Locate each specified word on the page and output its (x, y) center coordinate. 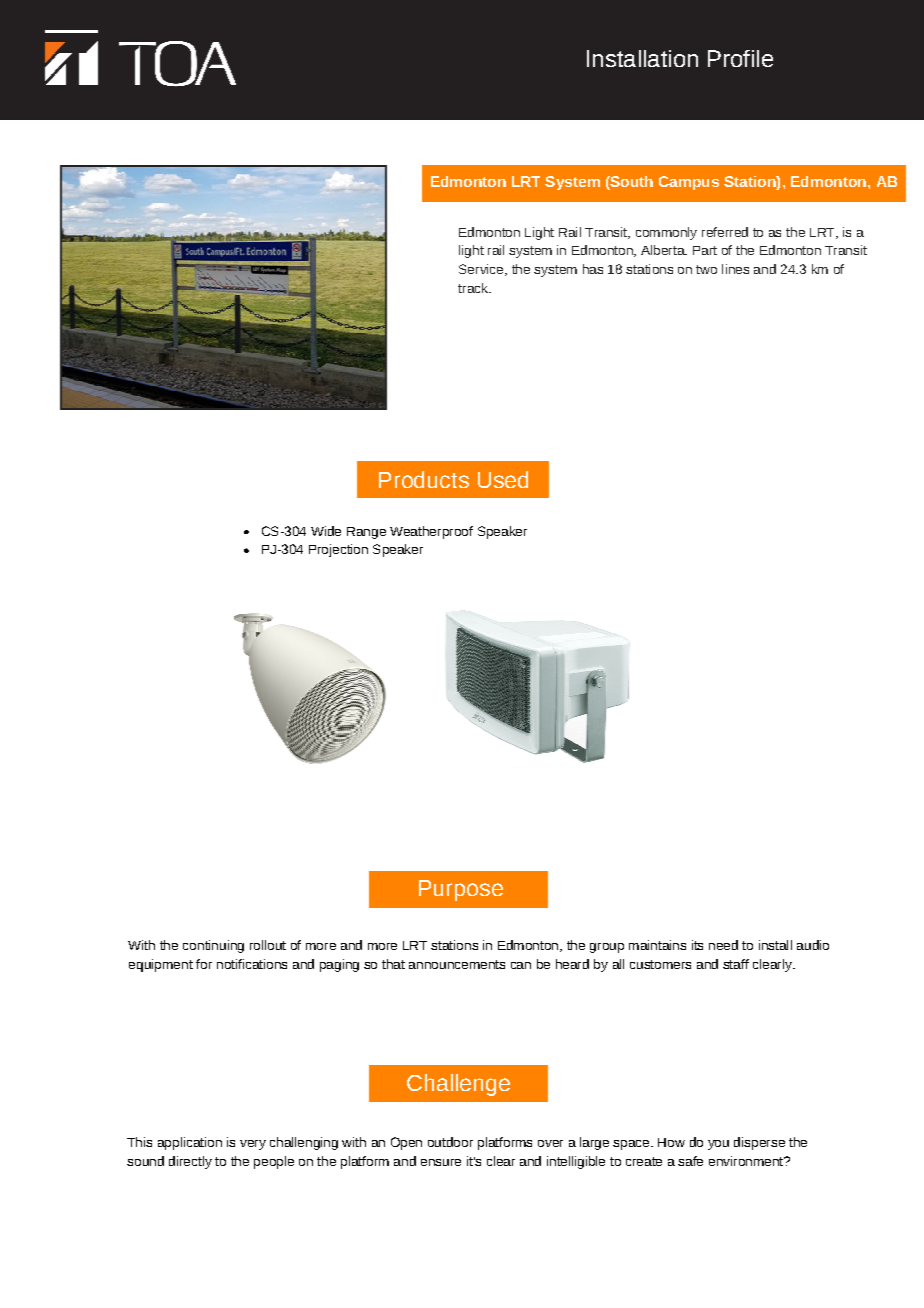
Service (482, 270)
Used (503, 479)
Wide (326, 531)
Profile (740, 58)
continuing (213, 946)
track (474, 288)
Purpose (461, 890)
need (723, 945)
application (190, 1143)
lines (735, 269)
